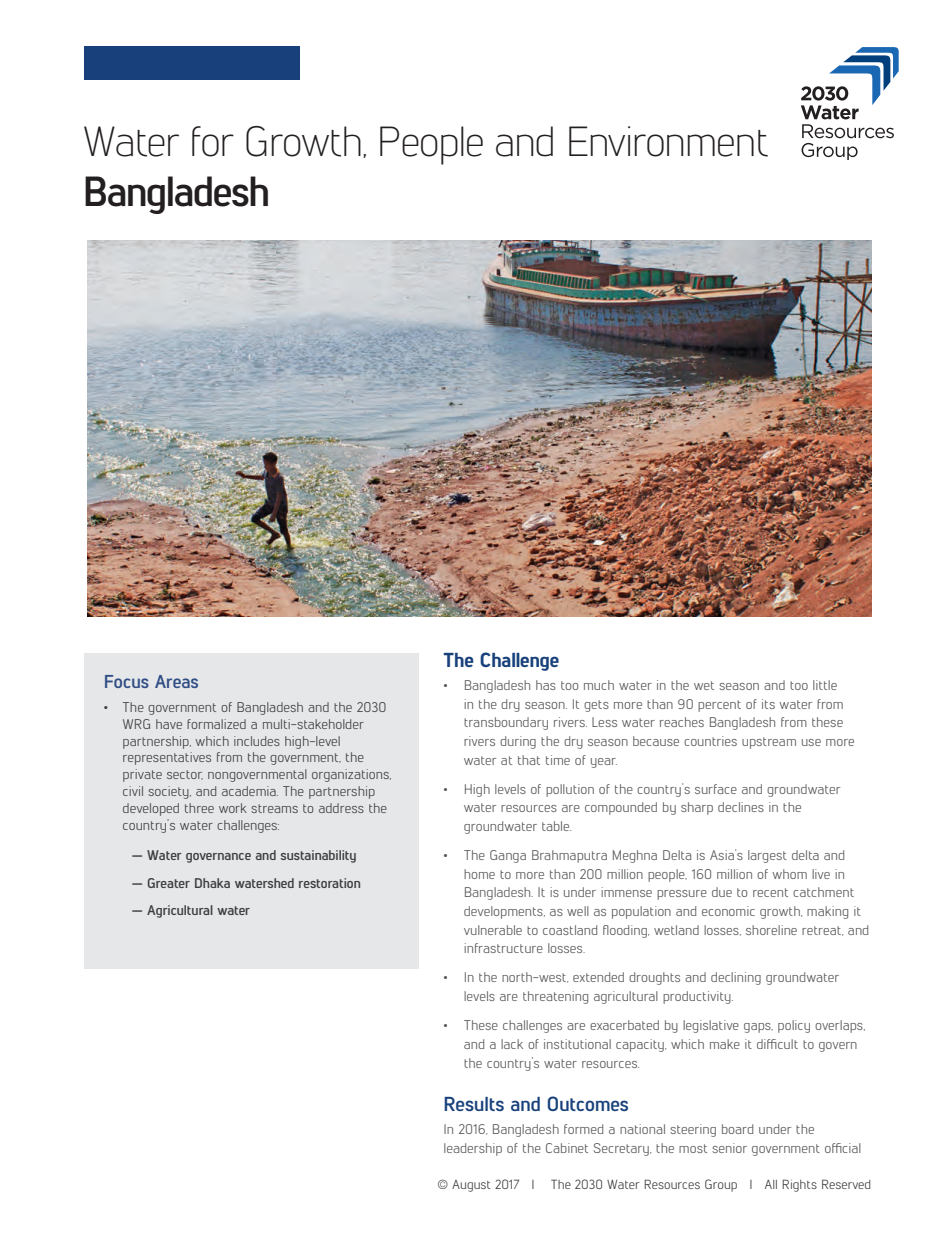 This screenshot has width=952, height=1233. What do you see at coordinates (508, 856) in the screenshot?
I see `Ganga` at bounding box center [508, 856].
